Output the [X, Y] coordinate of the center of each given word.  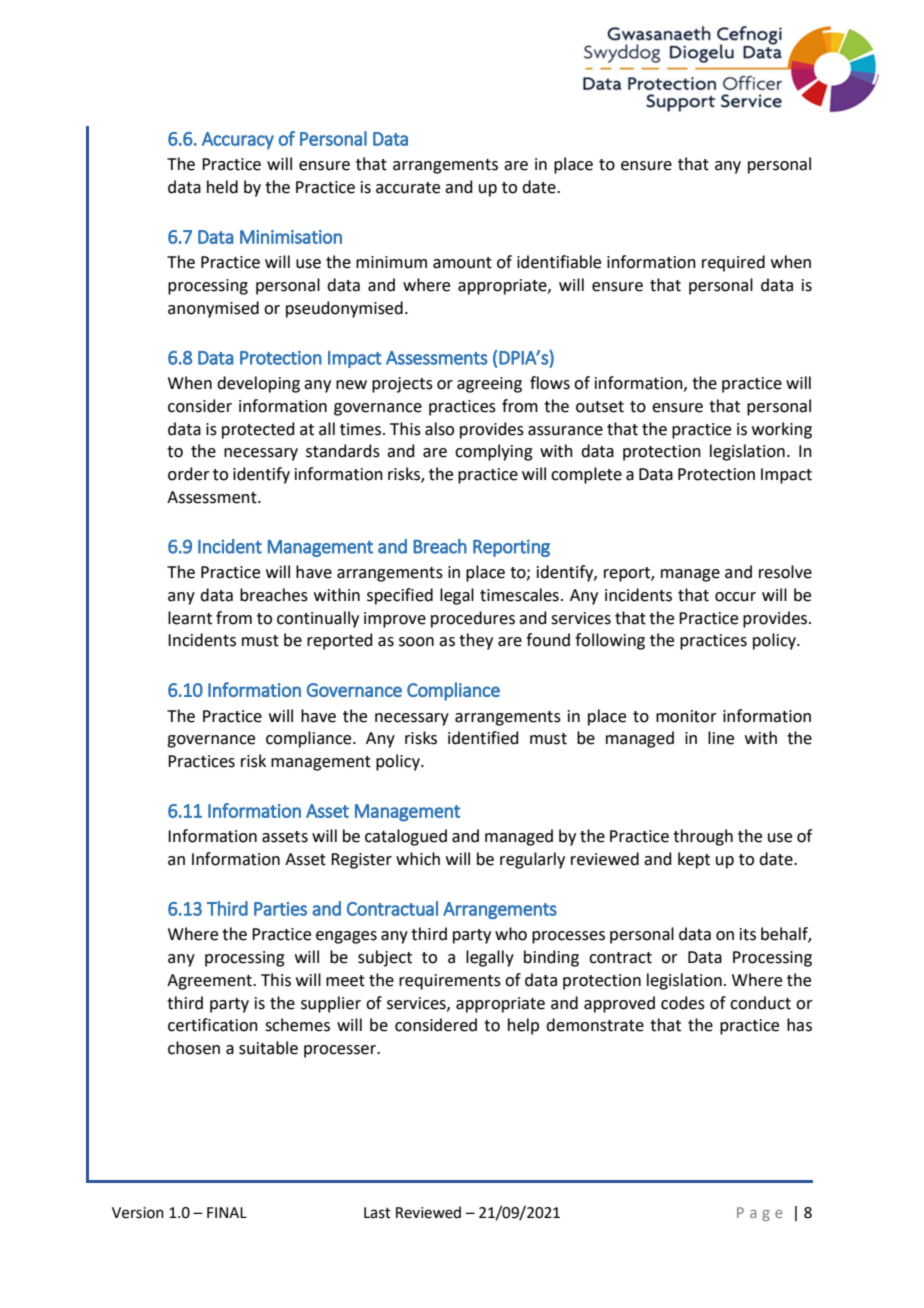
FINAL [227, 1212]
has [799, 1025]
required [733, 263]
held [222, 187]
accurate [408, 188]
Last [377, 1213]
